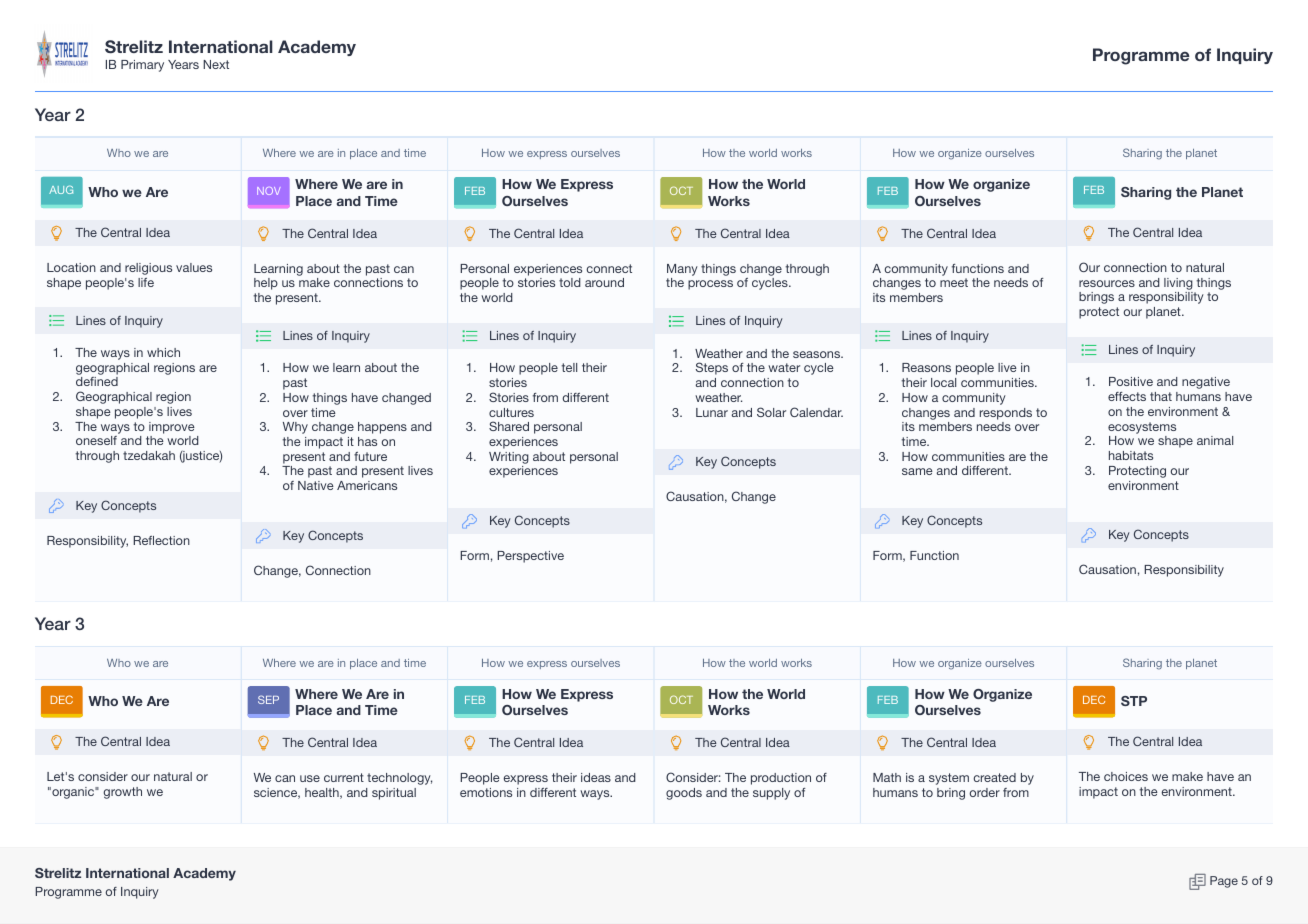 The height and width of the screenshot is (924, 1308). Describe the element at coordinates (316, 485) in the screenshot. I see `Native` at that location.
